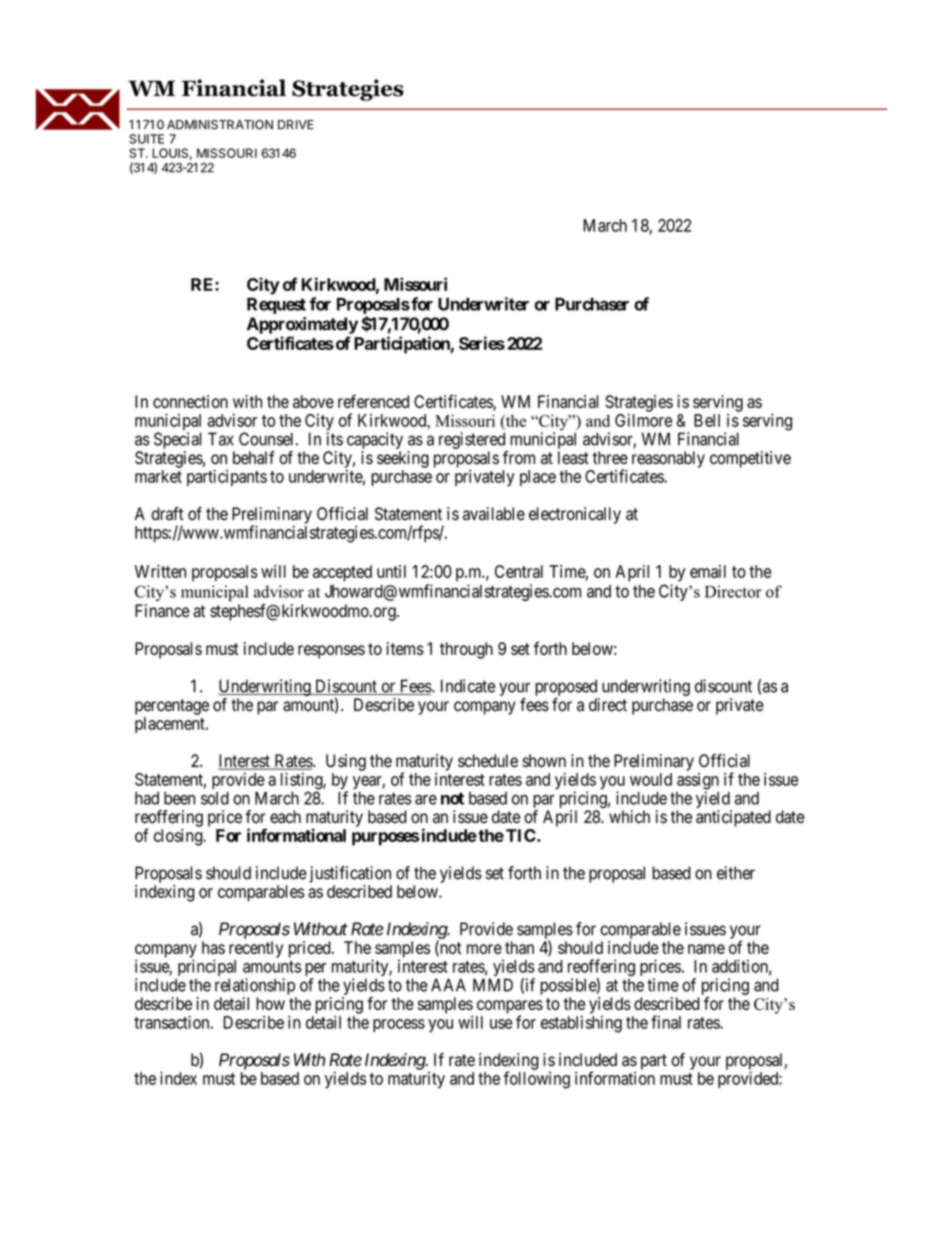  I want to click on relationship, so click(255, 986).
